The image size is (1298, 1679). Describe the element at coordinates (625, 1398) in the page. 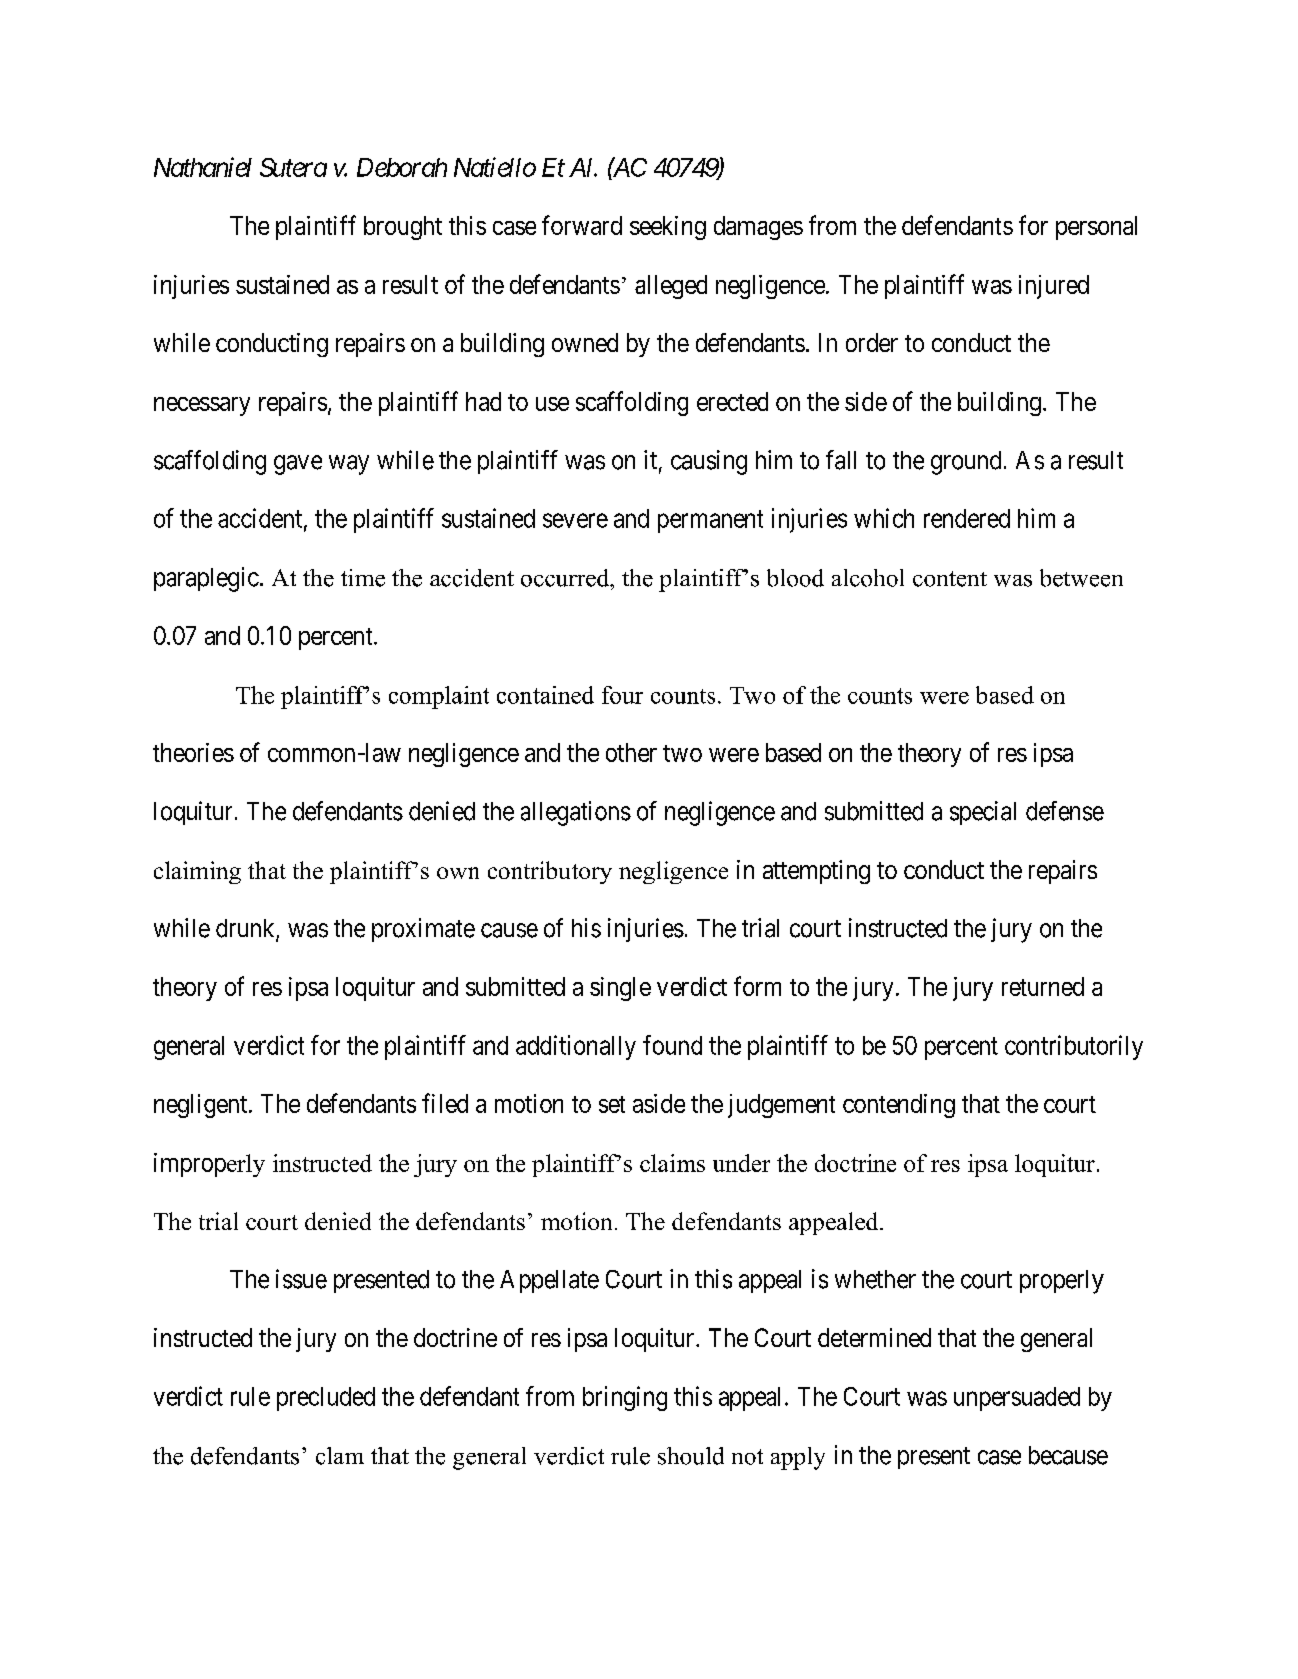

I see `bringing` at that location.
